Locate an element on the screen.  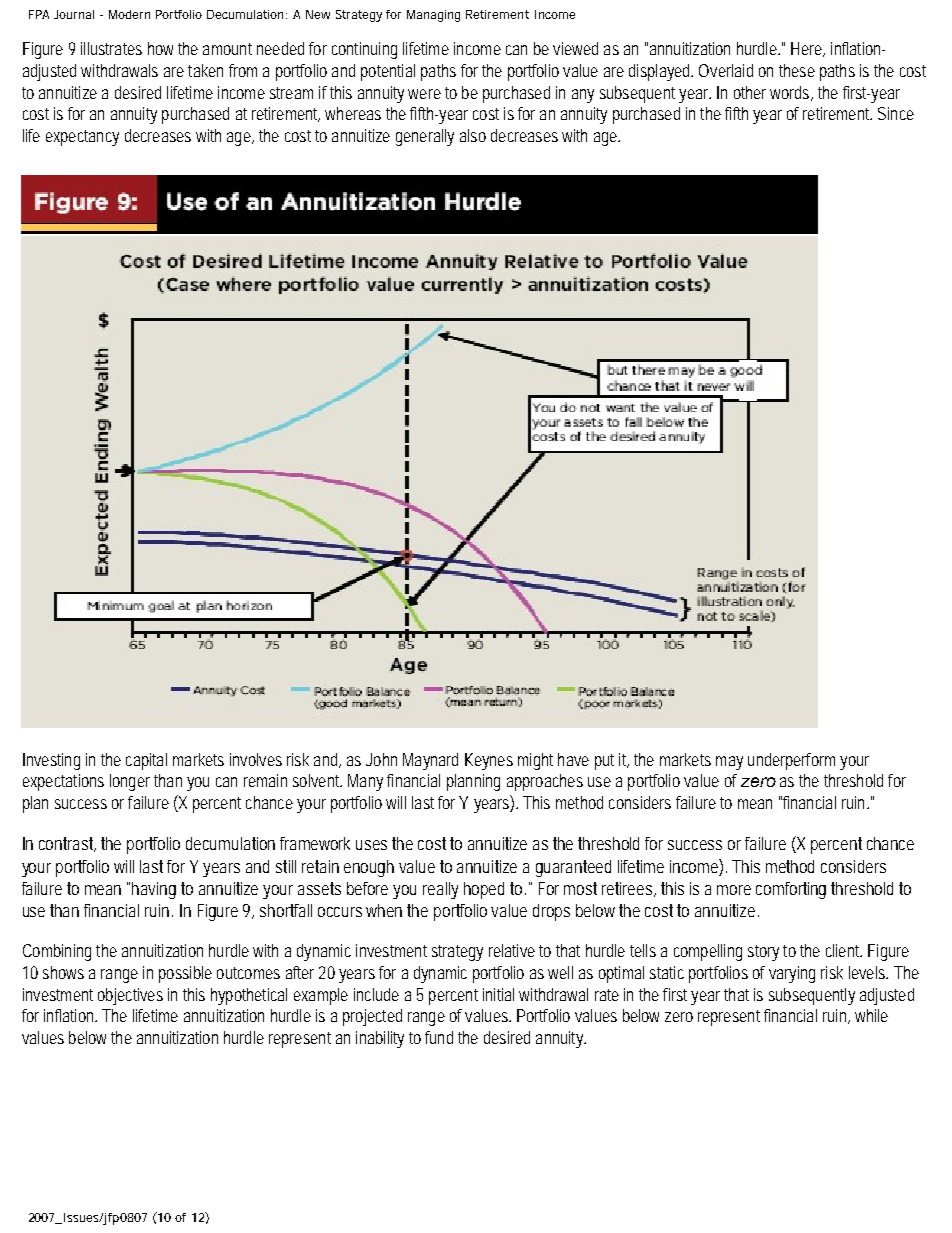
longer is located at coordinates (130, 782).
